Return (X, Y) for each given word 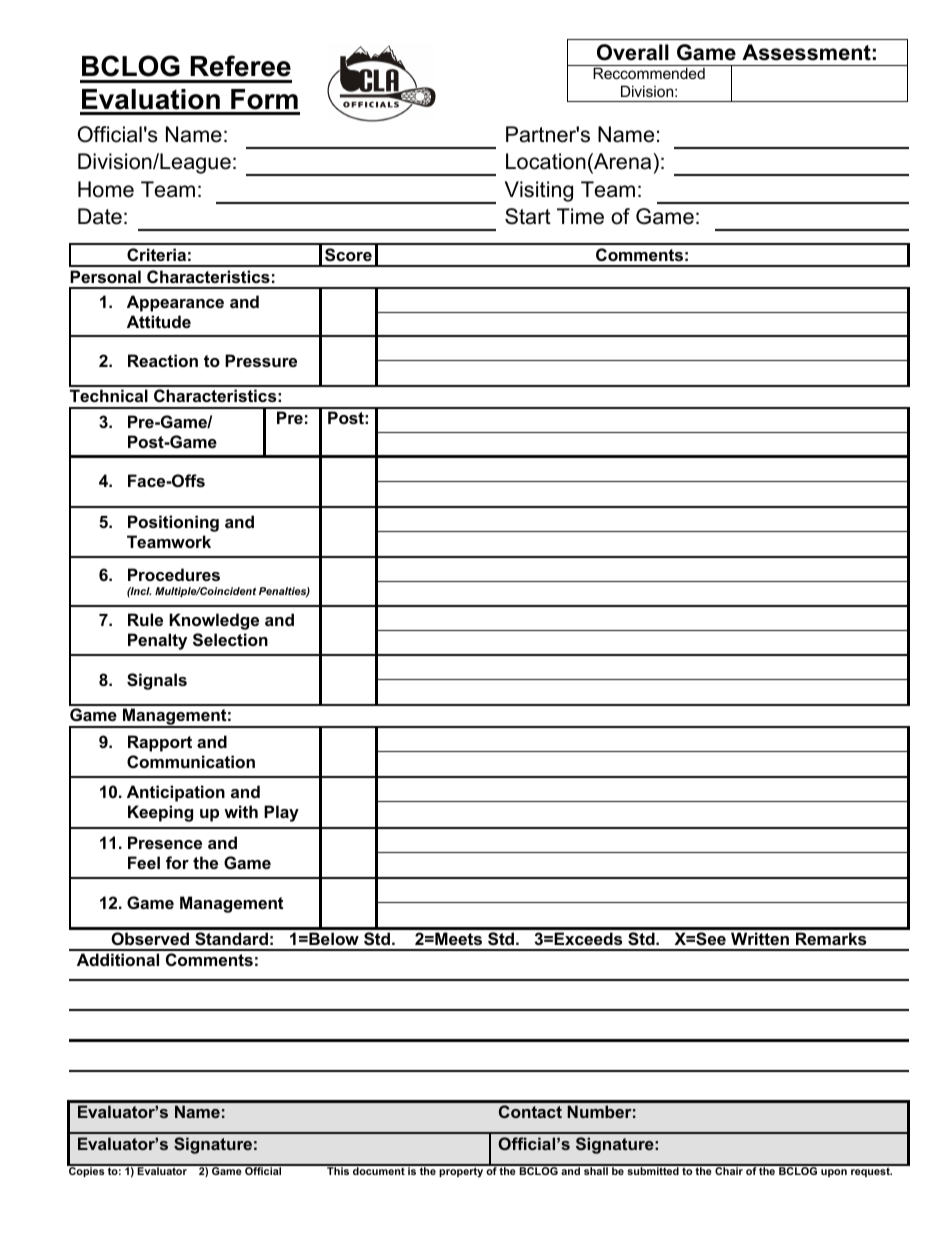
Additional (118, 959)
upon (834, 1173)
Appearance (175, 303)
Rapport (160, 743)
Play (281, 813)
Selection (230, 640)
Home (106, 189)
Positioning (173, 523)
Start (528, 216)
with (241, 811)
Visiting (539, 191)
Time (580, 216)
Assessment (806, 52)
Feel (144, 862)
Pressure (261, 360)
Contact (530, 1111)
